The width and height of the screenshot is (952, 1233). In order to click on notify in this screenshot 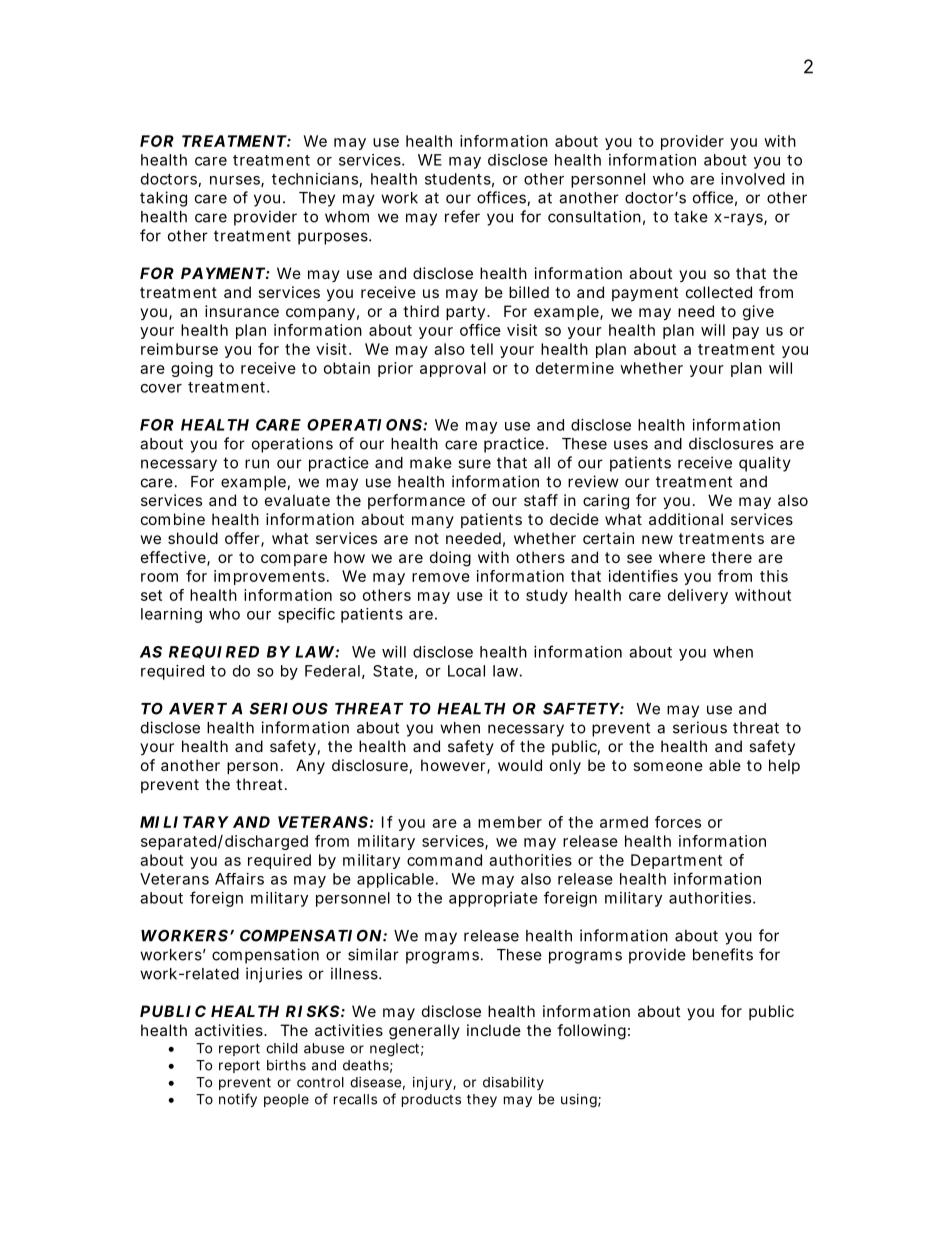, I will do `click(238, 1100)`.
